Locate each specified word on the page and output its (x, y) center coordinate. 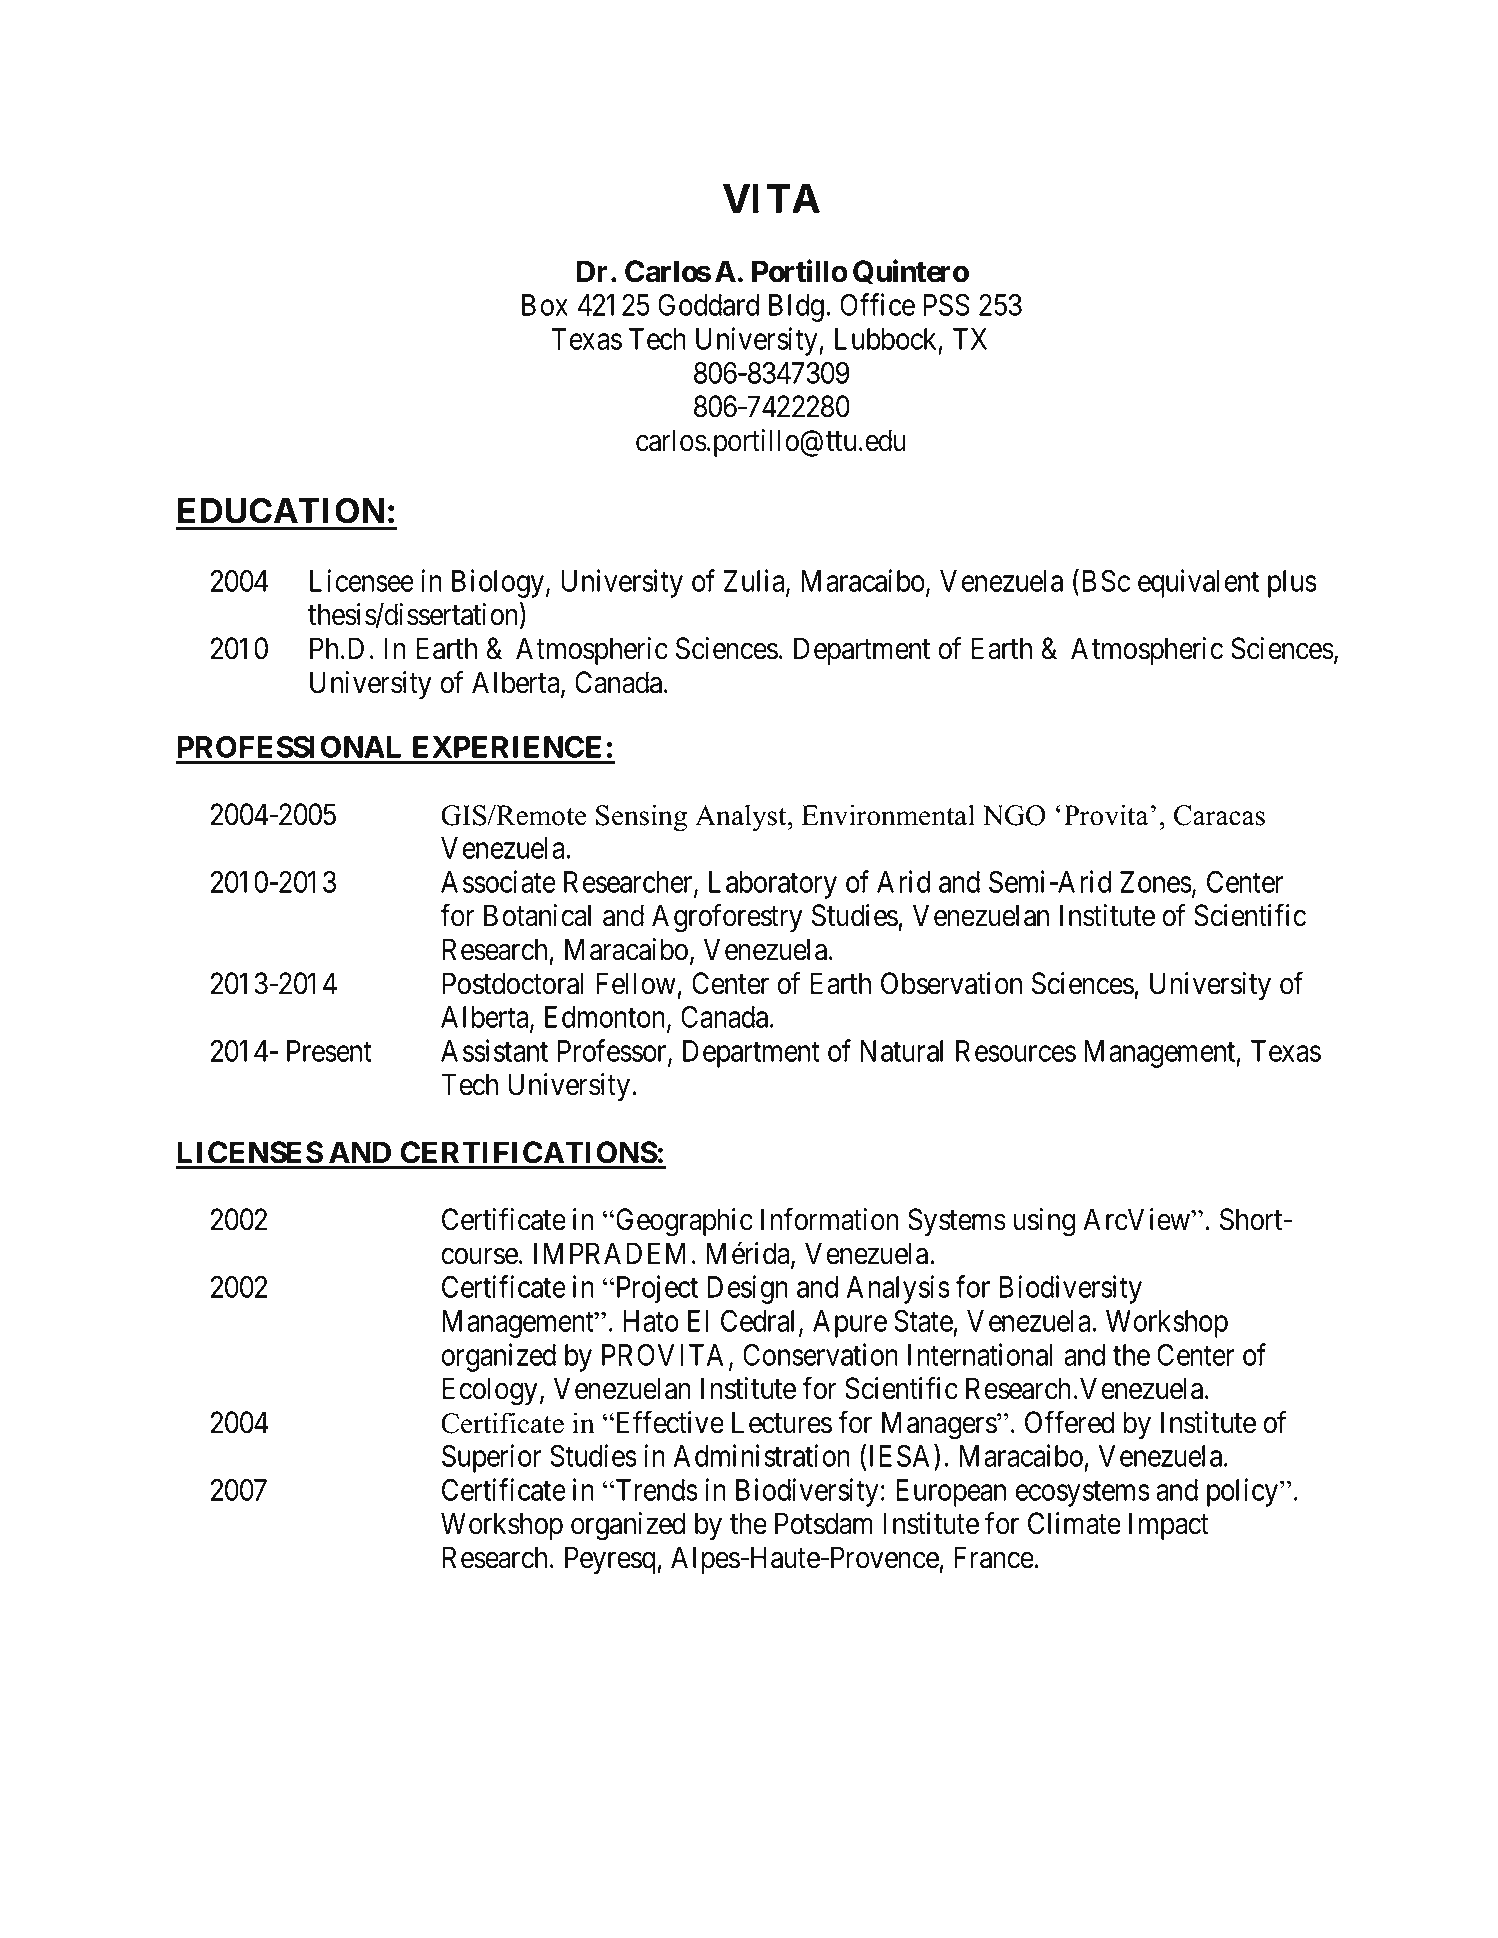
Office (877, 304)
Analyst (742, 818)
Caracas (1219, 815)
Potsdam (824, 1523)
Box (545, 305)
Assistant (494, 1050)
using (1044, 1222)
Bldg (796, 308)
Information (830, 1219)
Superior (492, 1458)
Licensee (362, 580)
